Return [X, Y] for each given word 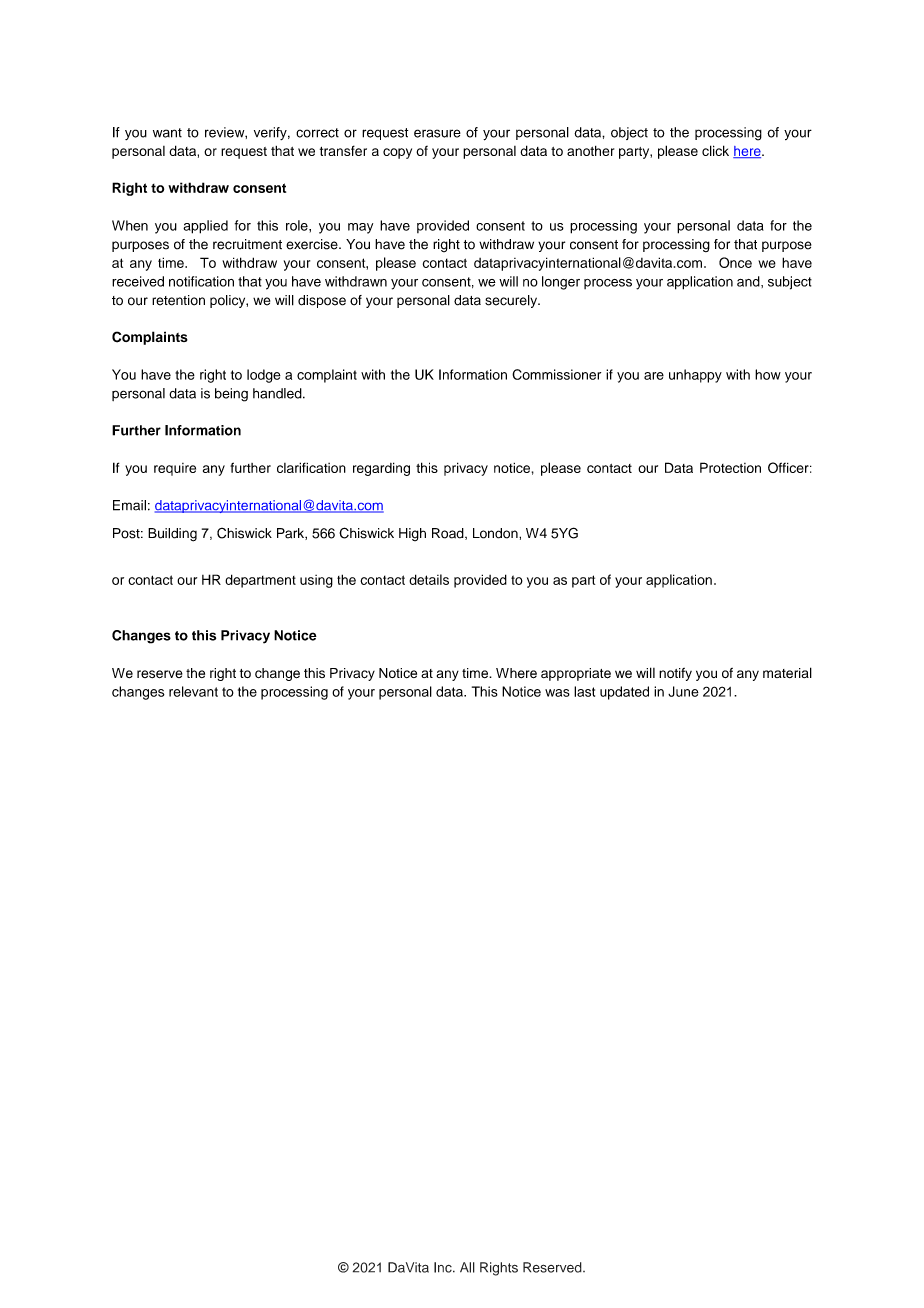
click [715, 150]
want [167, 133]
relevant [193, 691]
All [467, 1267]
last [584, 691]
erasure [437, 133]
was [557, 693]
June [683, 691]
